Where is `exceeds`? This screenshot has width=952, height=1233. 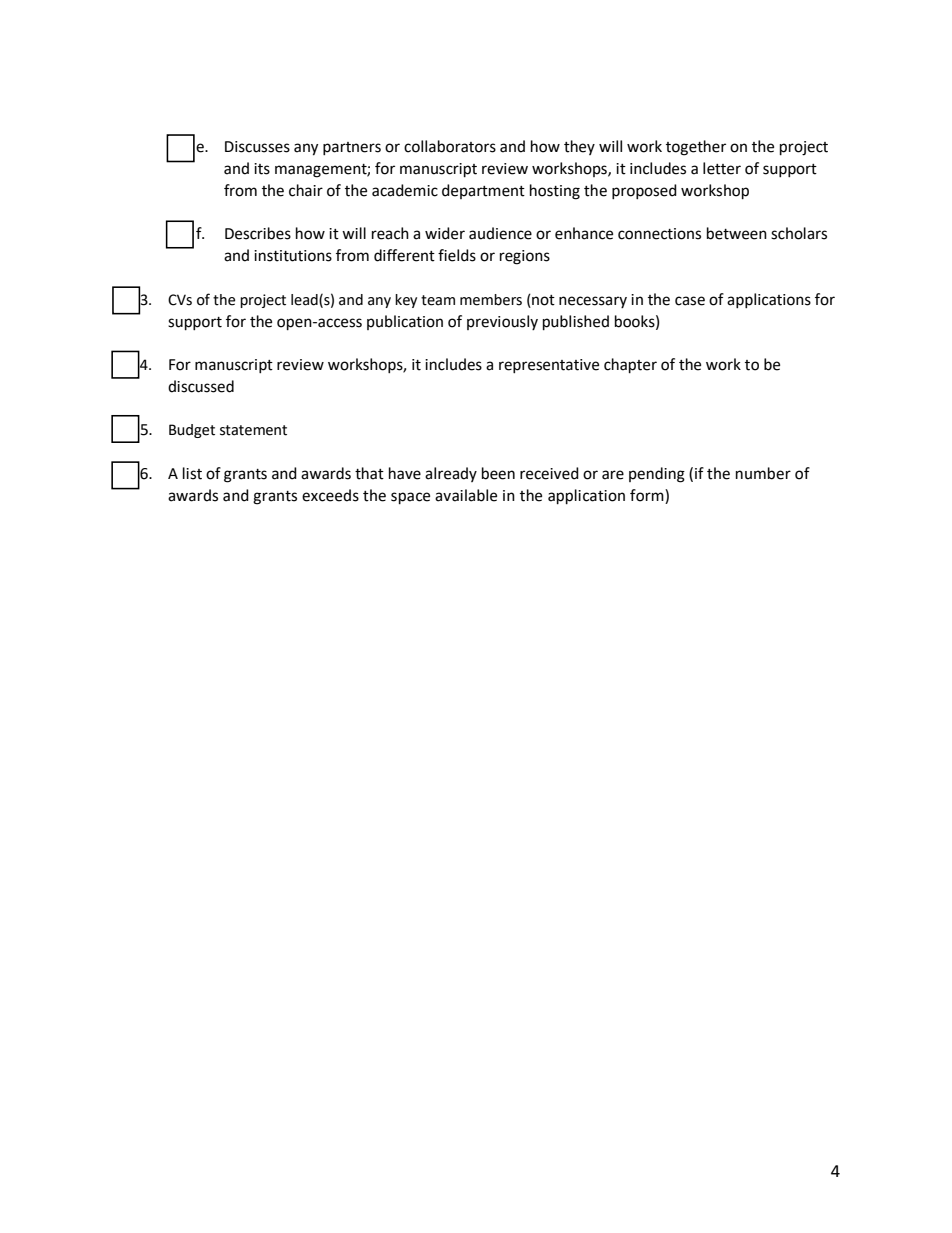
exceeds is located at coordinates (330, 495).
